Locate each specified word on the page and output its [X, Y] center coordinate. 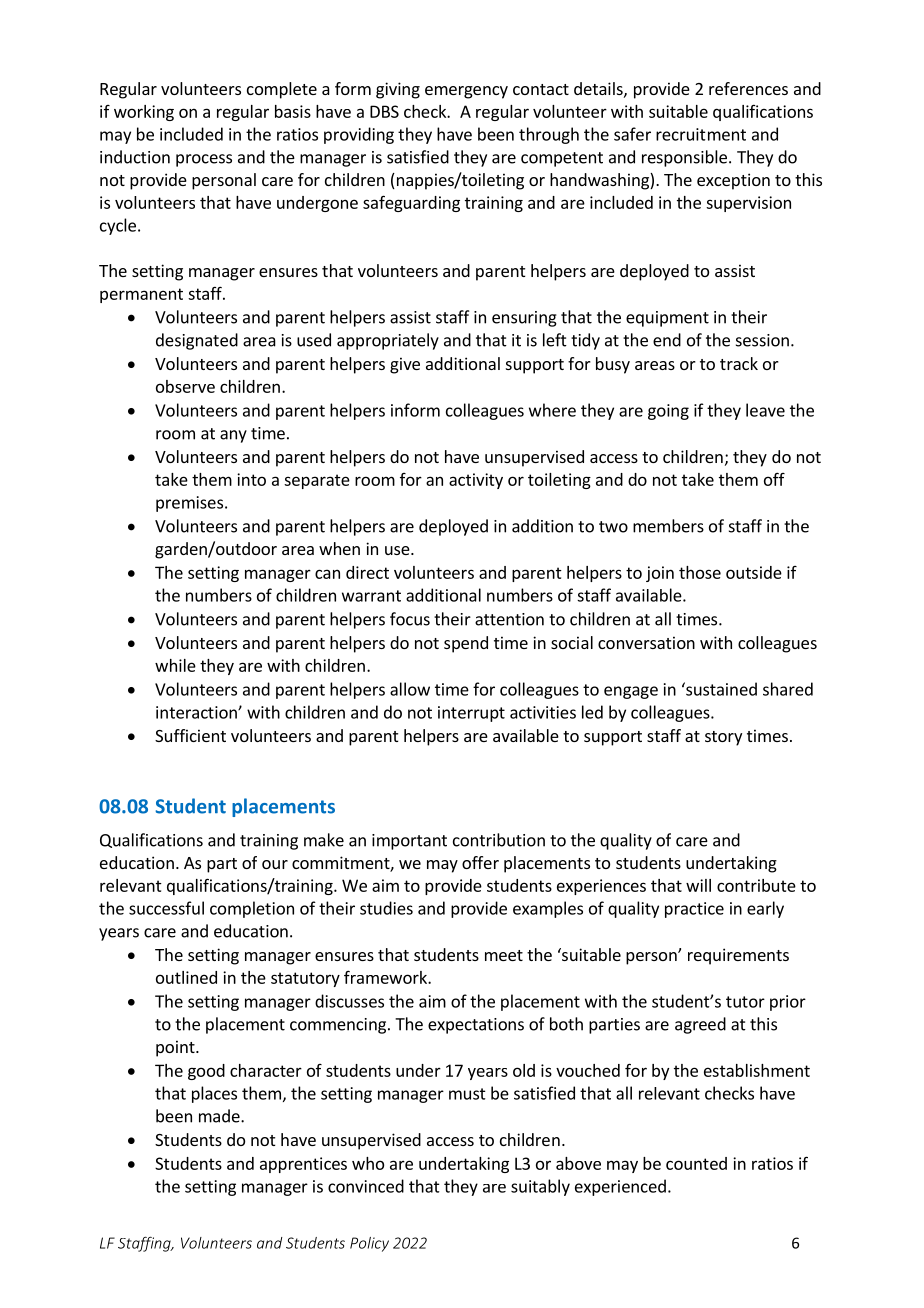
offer [480, 862]
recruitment [701, 134]
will [698, 885]
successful [166, 908]
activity [476, 481]
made [220, 1116]
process [204, 160]
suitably [540, 1187]
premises [189, 504]
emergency [466, 92]
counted [696, 1163]
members [668, 526]
